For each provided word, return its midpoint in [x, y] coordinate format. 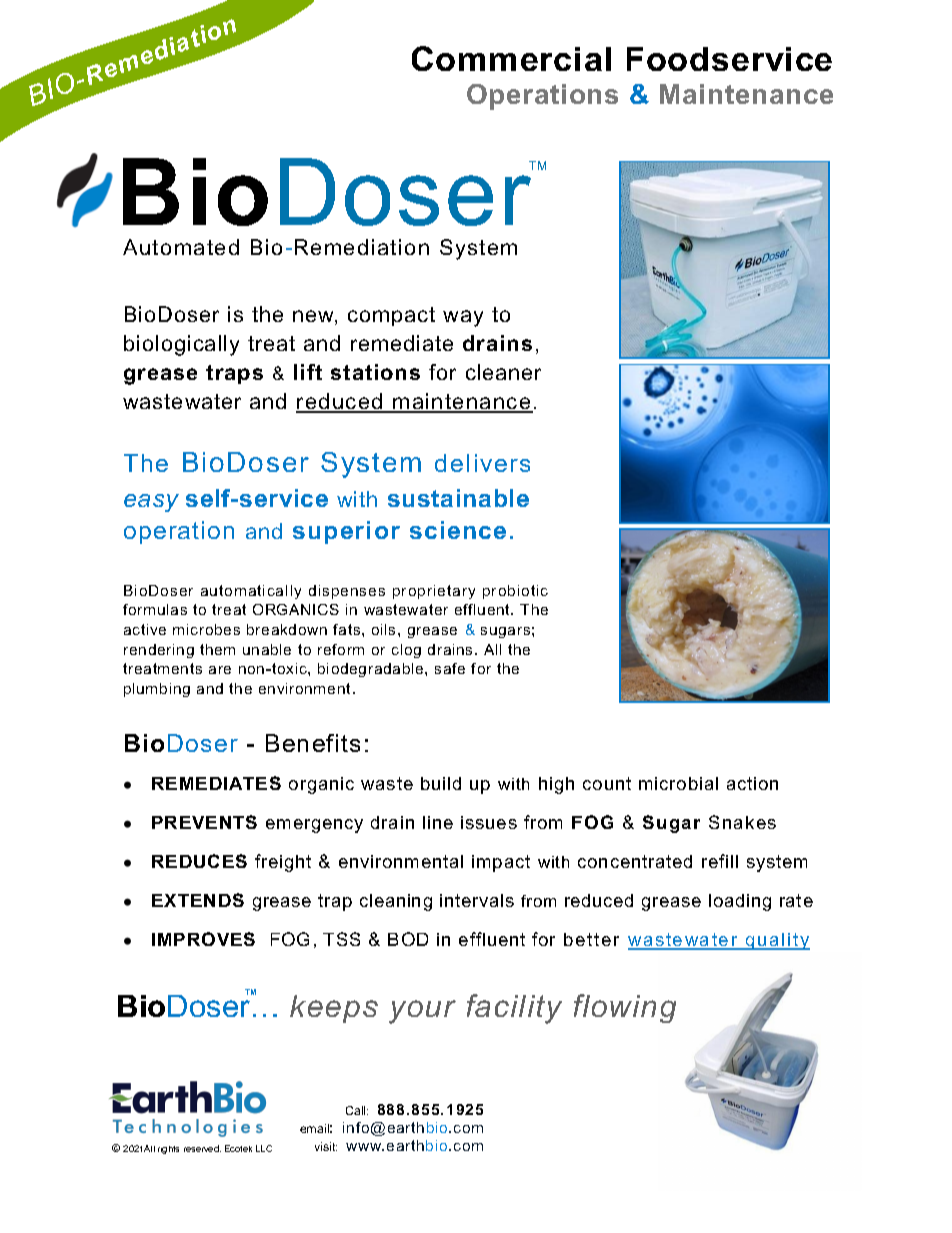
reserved [202, 1148]
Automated [181, 247]
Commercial [511, 58]
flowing [625, 1008]
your [422, 1012]
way [463, 318]
